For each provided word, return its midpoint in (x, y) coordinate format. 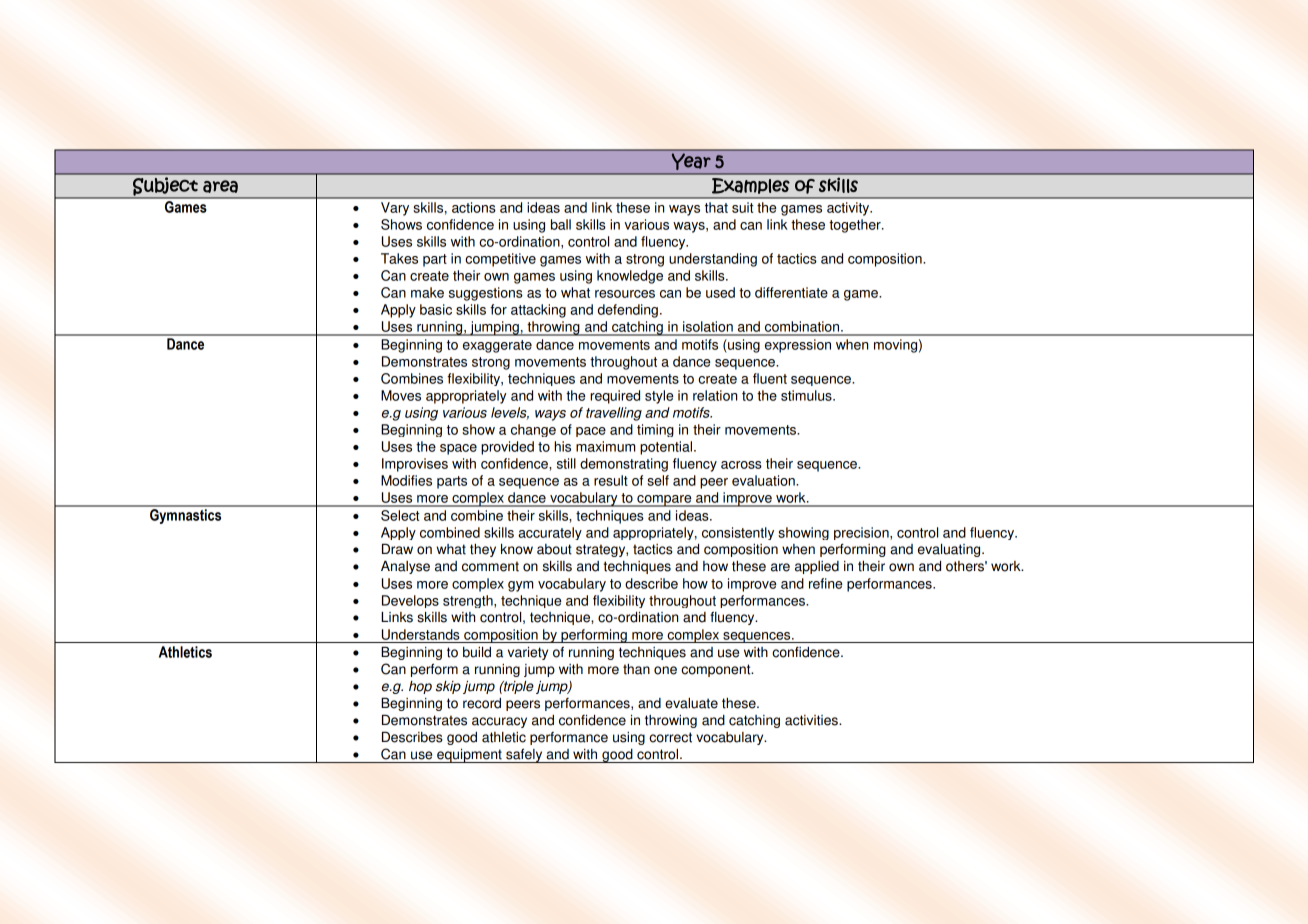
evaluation (764, 480)
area (220, 186)
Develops (410, 601)
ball (561, 224)
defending (628, 311)
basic (436, 309)
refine (825, 583)
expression (798, 346)
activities (812, 720)
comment (490, 566)
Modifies (406, 480)
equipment (469, 756)
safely (524, 756)
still (566, 463)
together (856, 226)
